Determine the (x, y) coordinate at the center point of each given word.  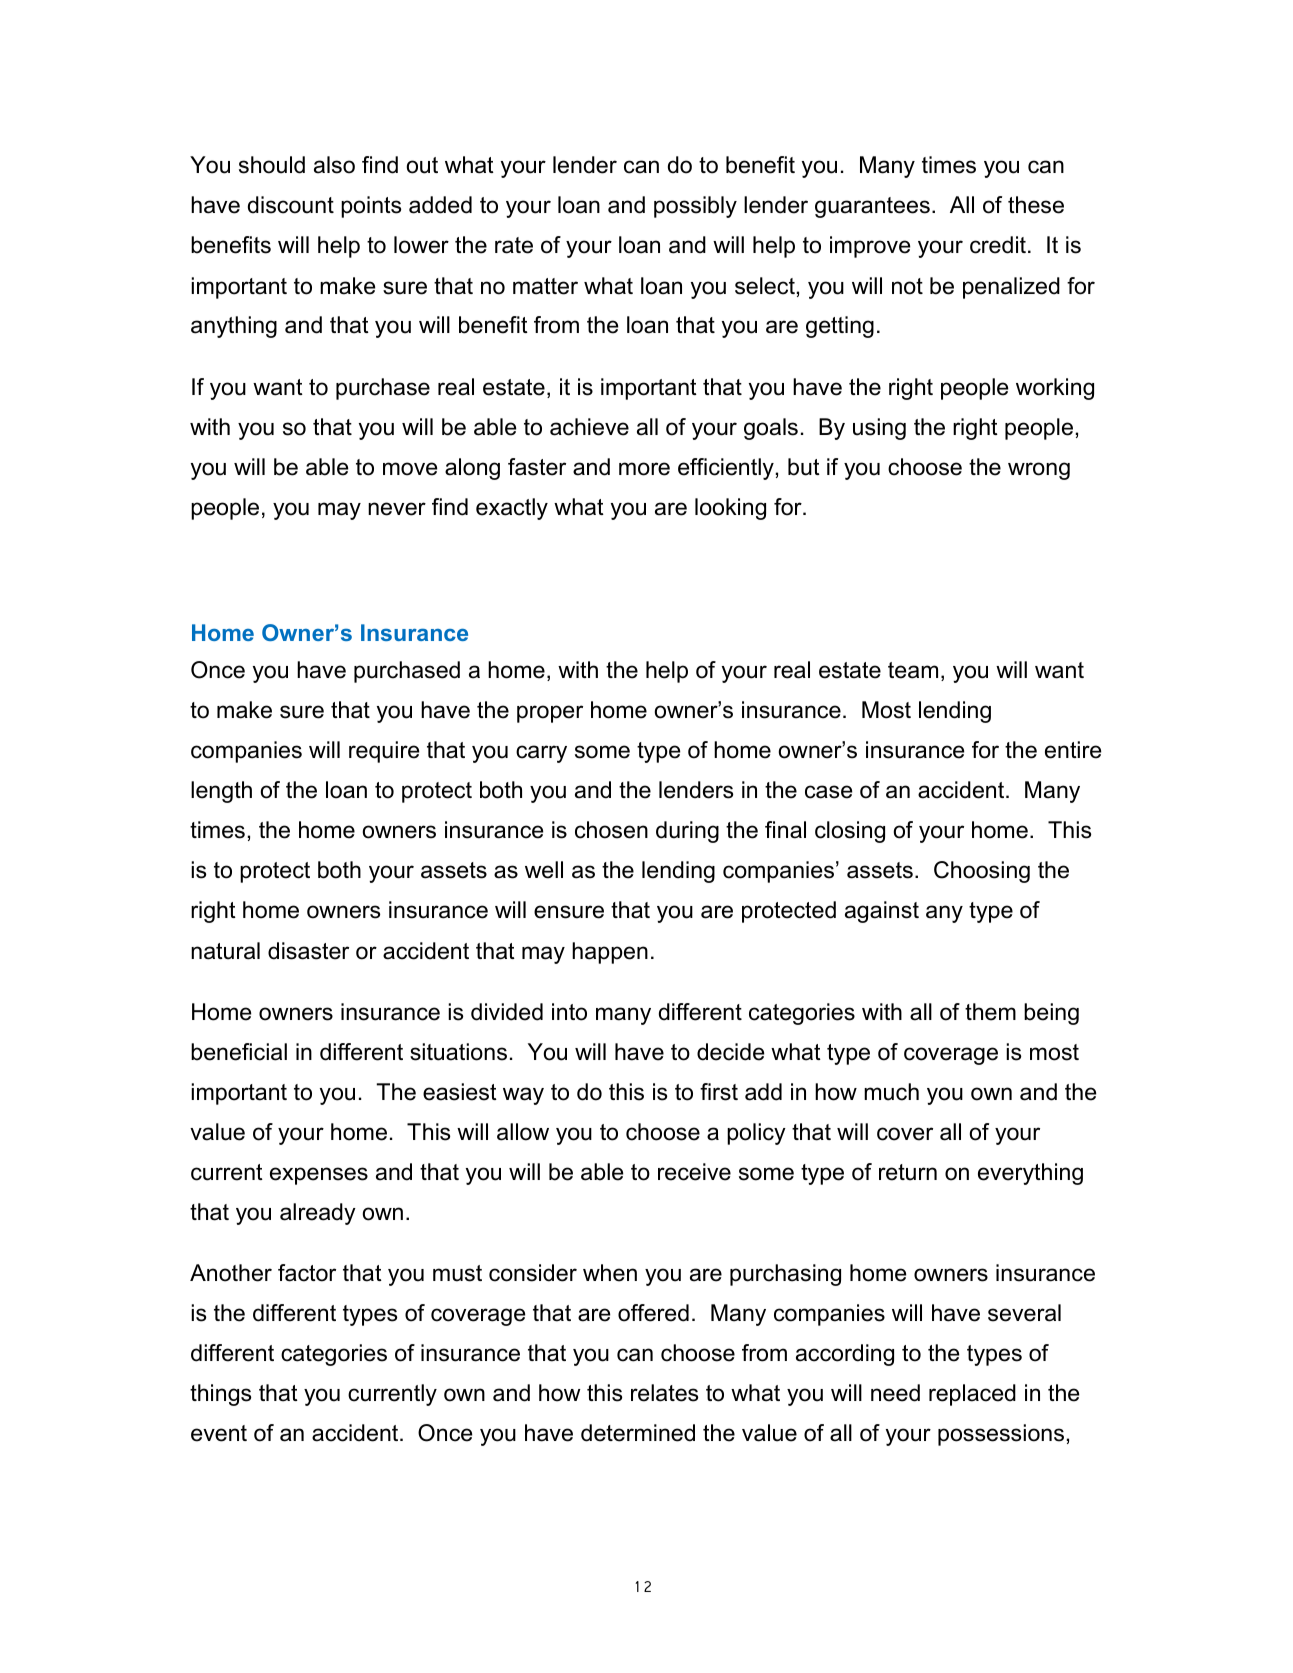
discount (291, 205)
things (220, 1395)
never (397, 509)
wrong (1039, 471)
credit (998, 245)
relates (664, 1393)
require (384, 752)
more (644, 469)
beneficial (239, 1052)
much (891, 1092)
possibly (695, 207)
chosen (611, 830)
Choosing (982, 872)
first (719, 1092)
